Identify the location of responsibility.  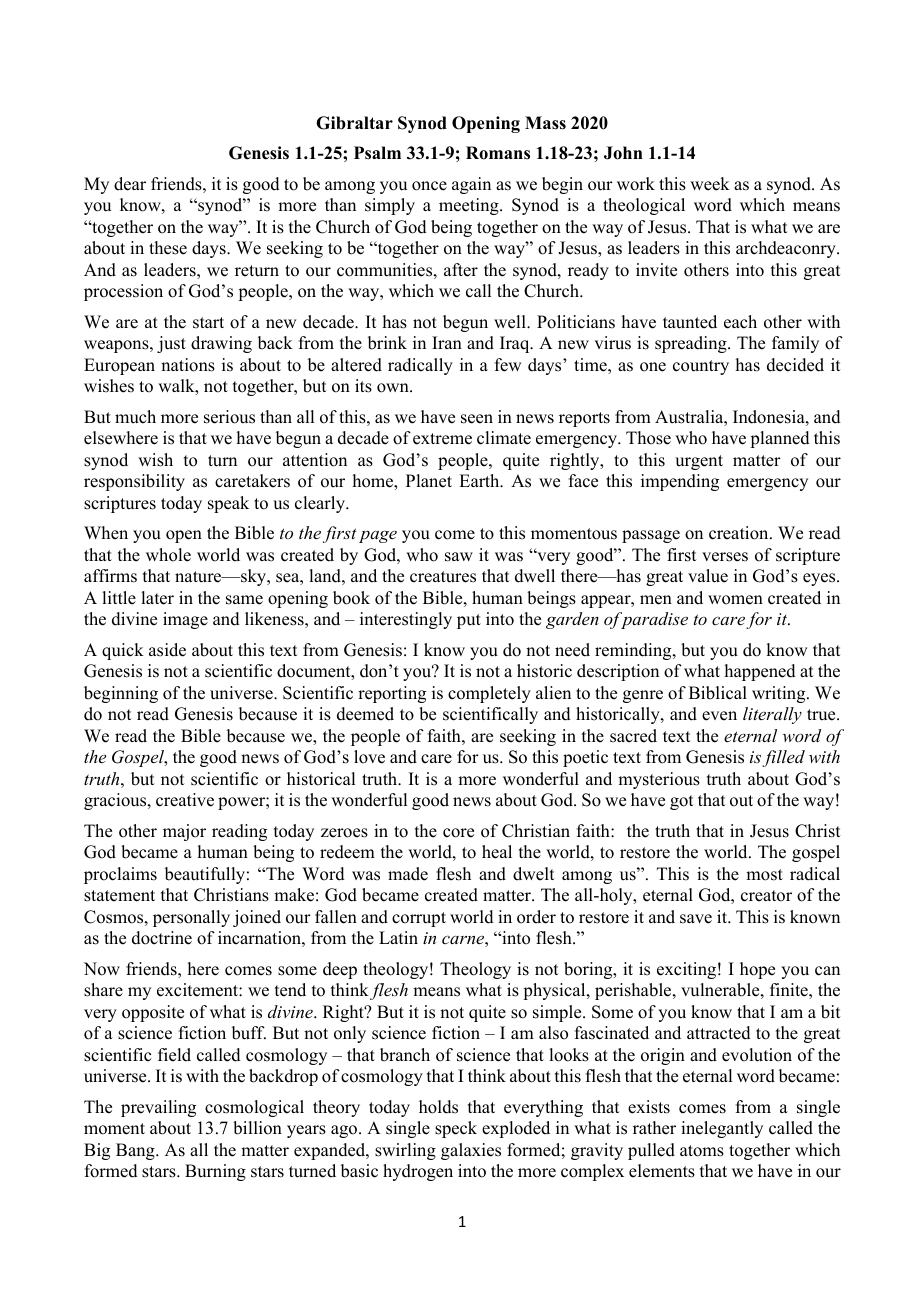
(134, 482).
